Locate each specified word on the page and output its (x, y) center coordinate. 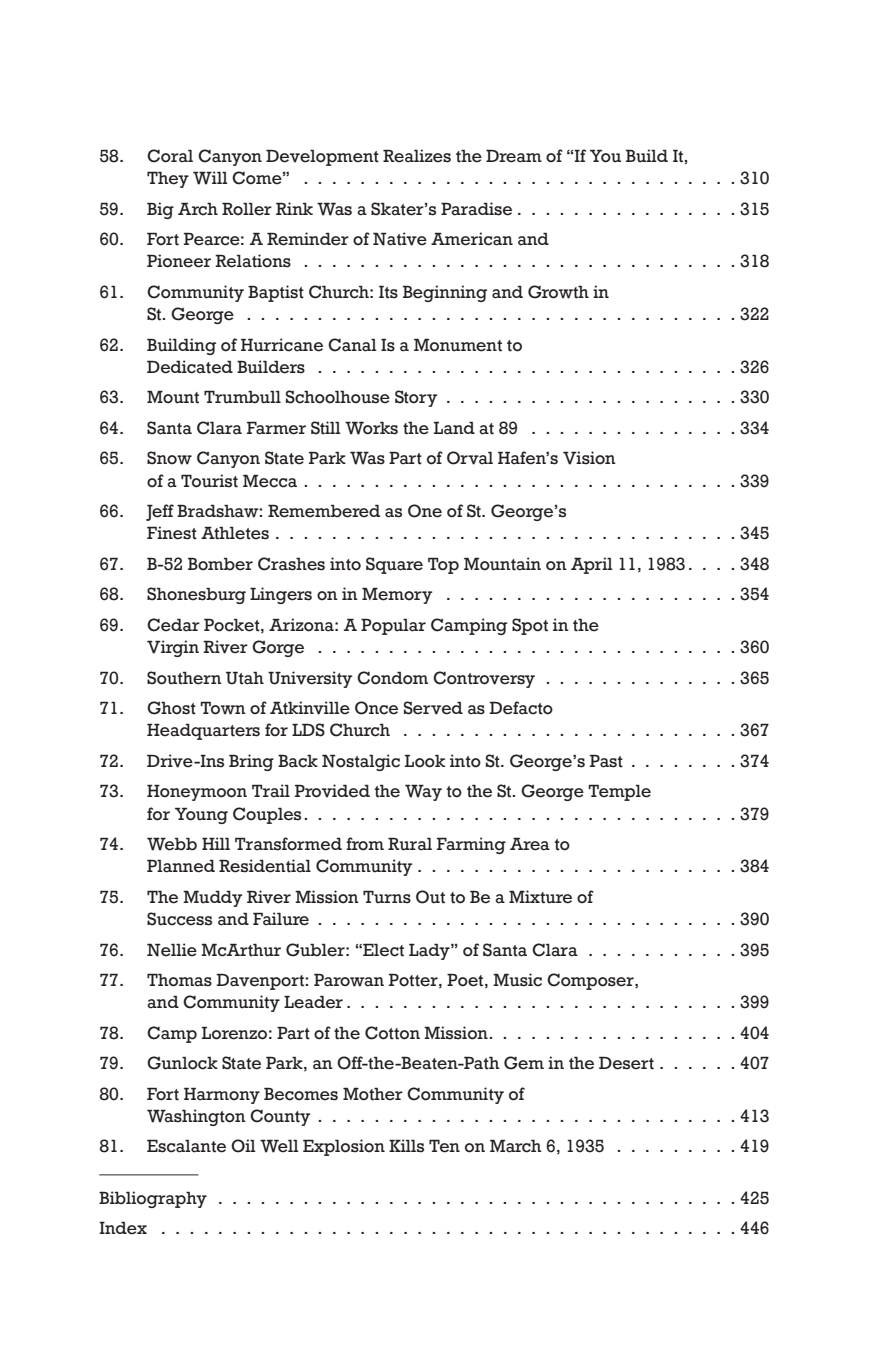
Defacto (521, 708)
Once (376, 708)
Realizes (417, 156)
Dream (514, 156)
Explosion (344, 1147)
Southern (184, 678)
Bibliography (153, 1199)
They (168, 179)
